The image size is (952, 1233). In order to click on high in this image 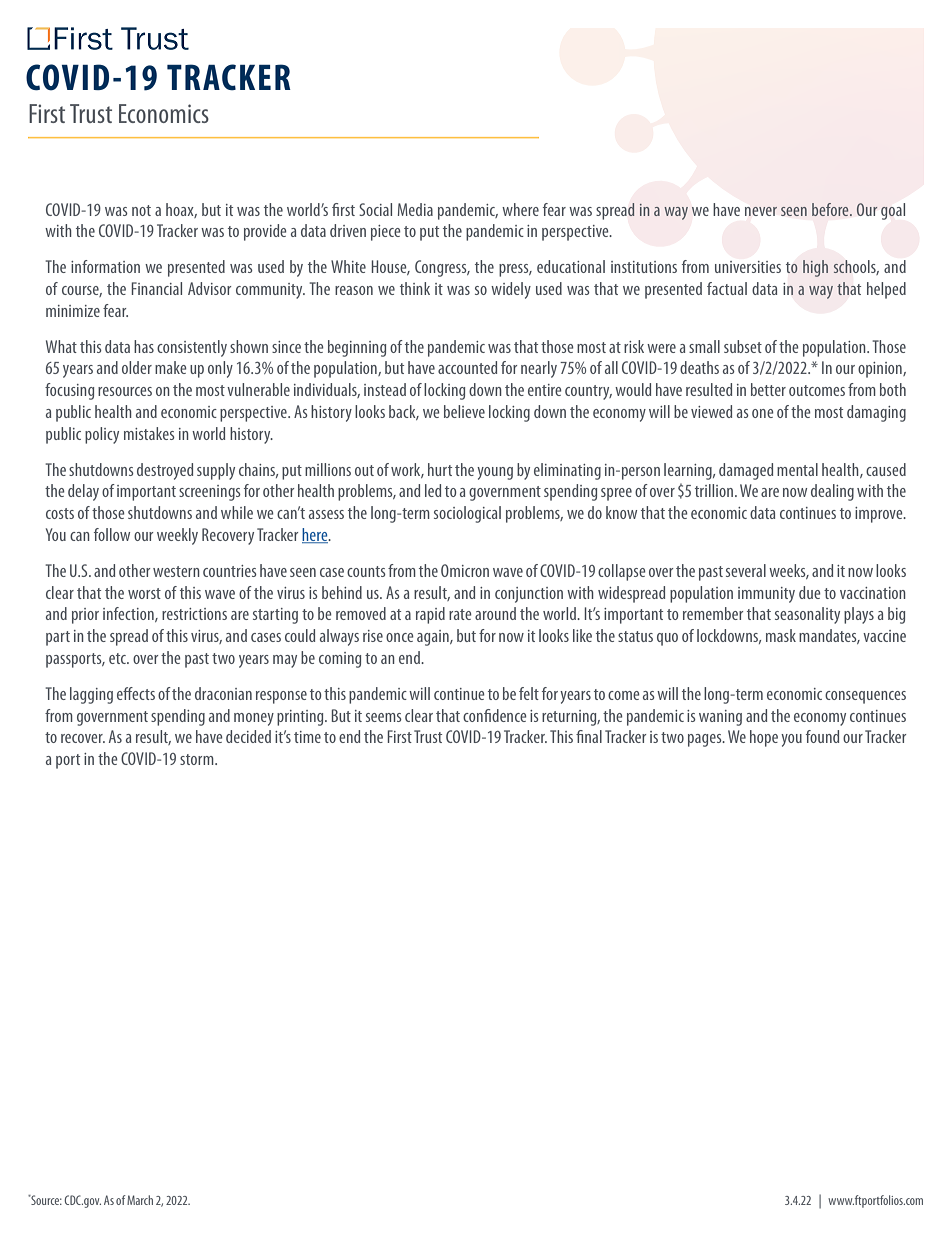, I will do `click(815, 268)`.
